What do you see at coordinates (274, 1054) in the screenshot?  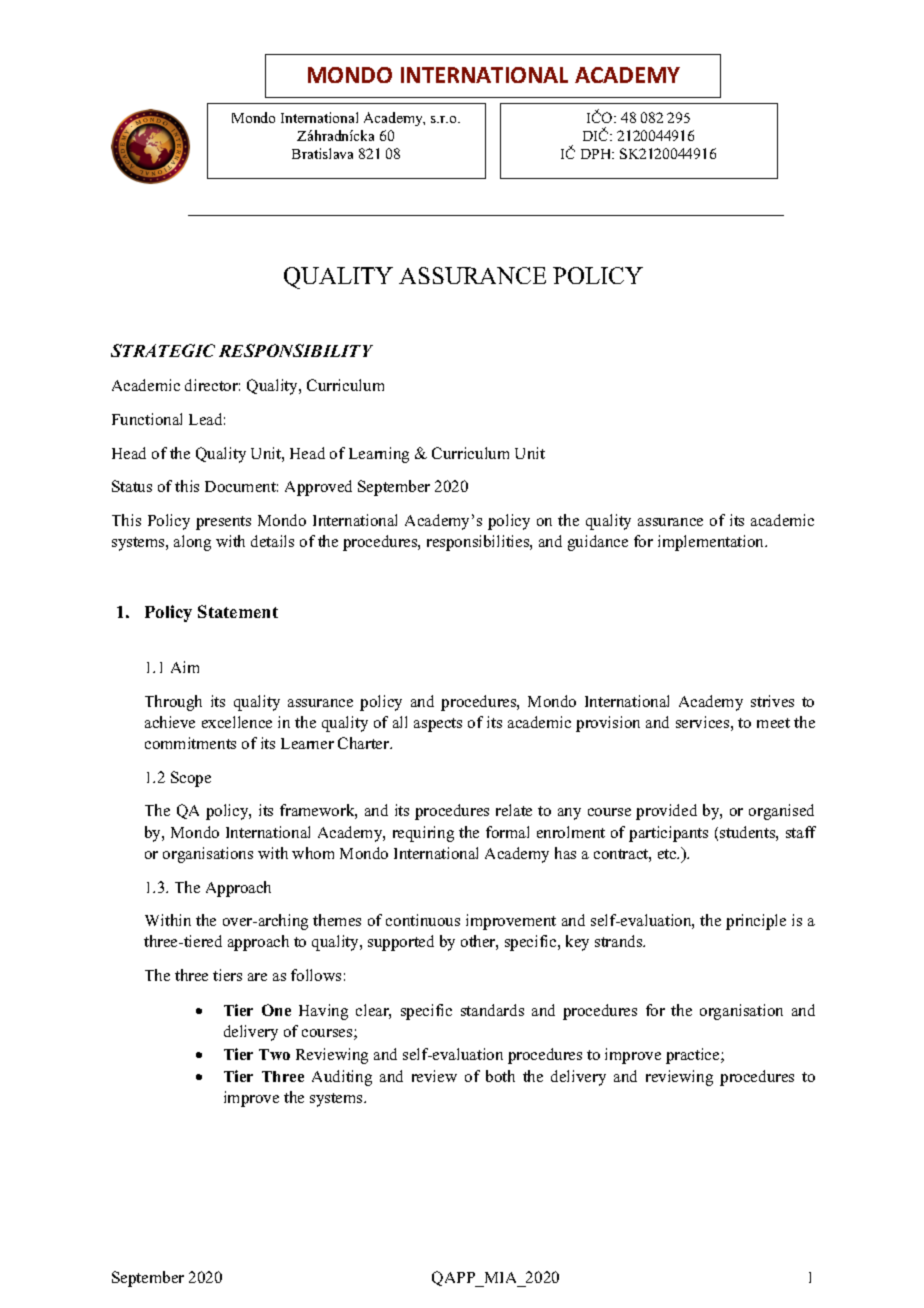 I see `Two` at bounding box center [274, 1054].
